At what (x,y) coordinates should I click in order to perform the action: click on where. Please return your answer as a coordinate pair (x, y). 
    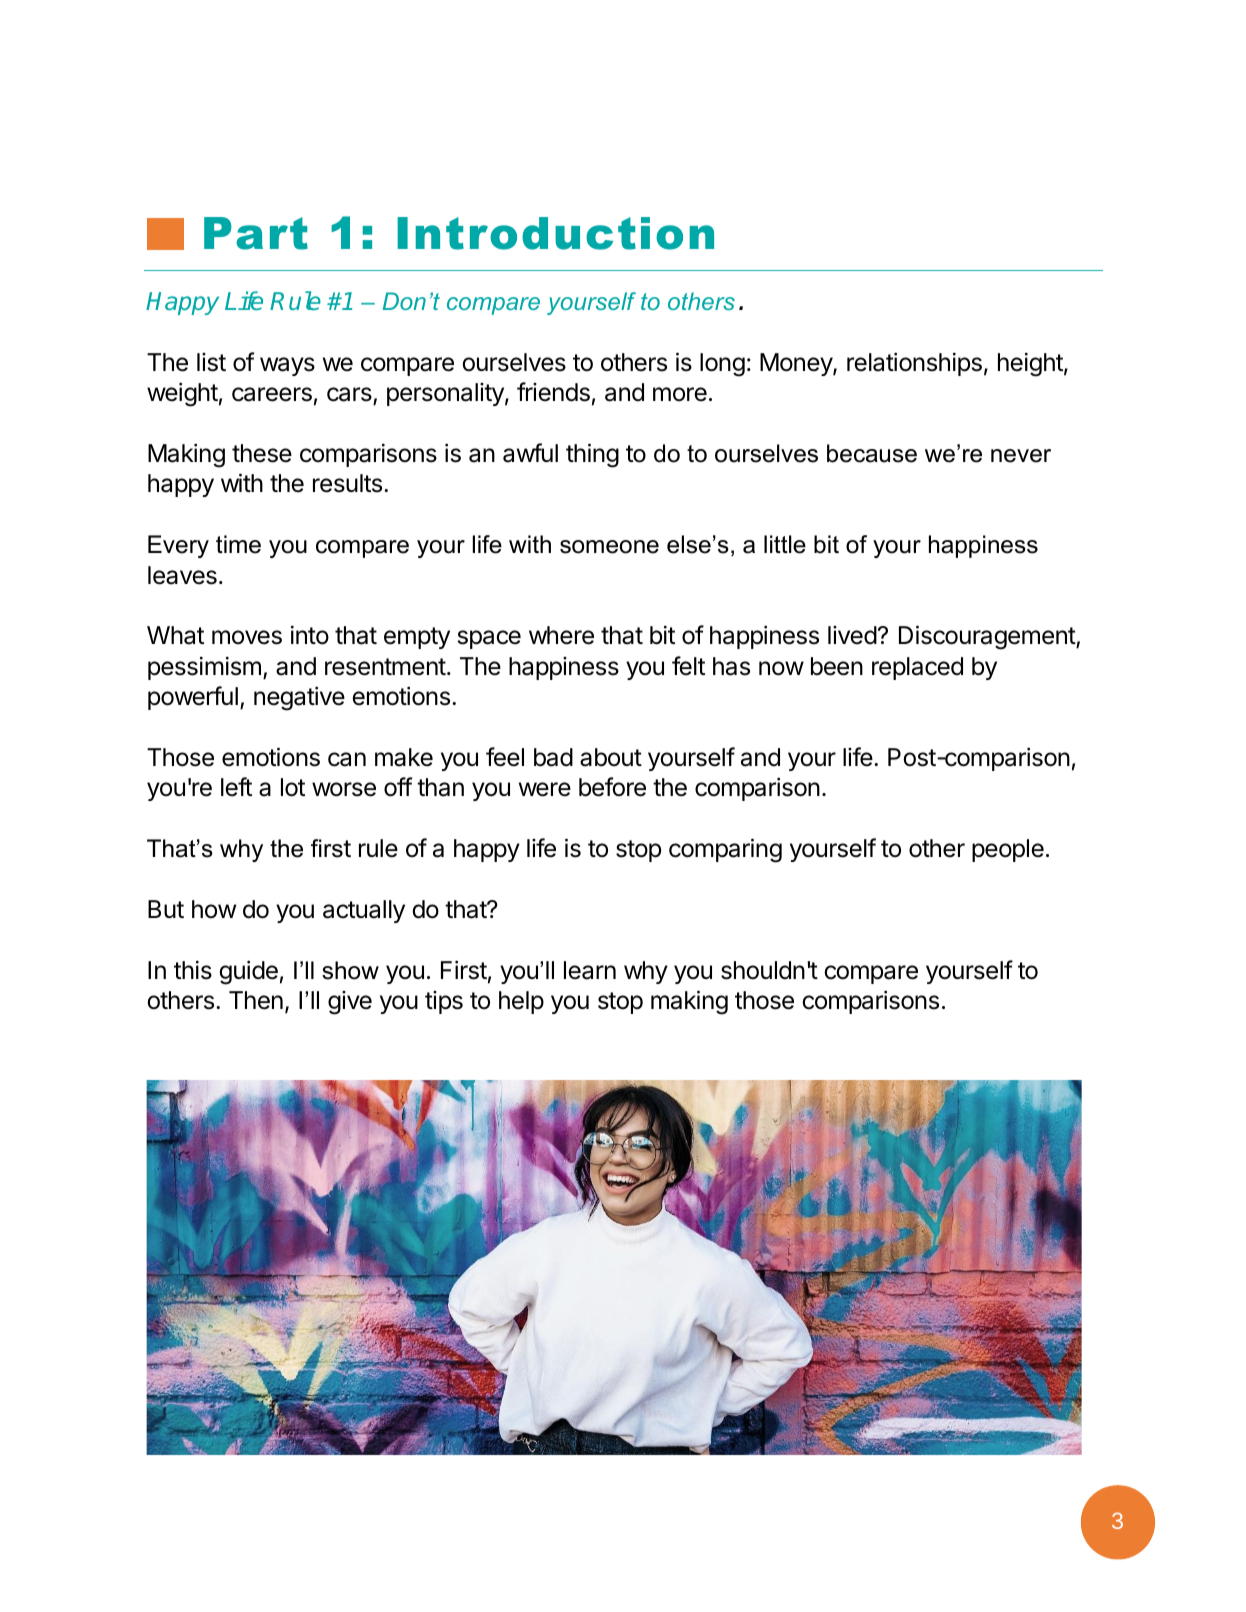
    Looking at the image, I should click on (561, 635).
